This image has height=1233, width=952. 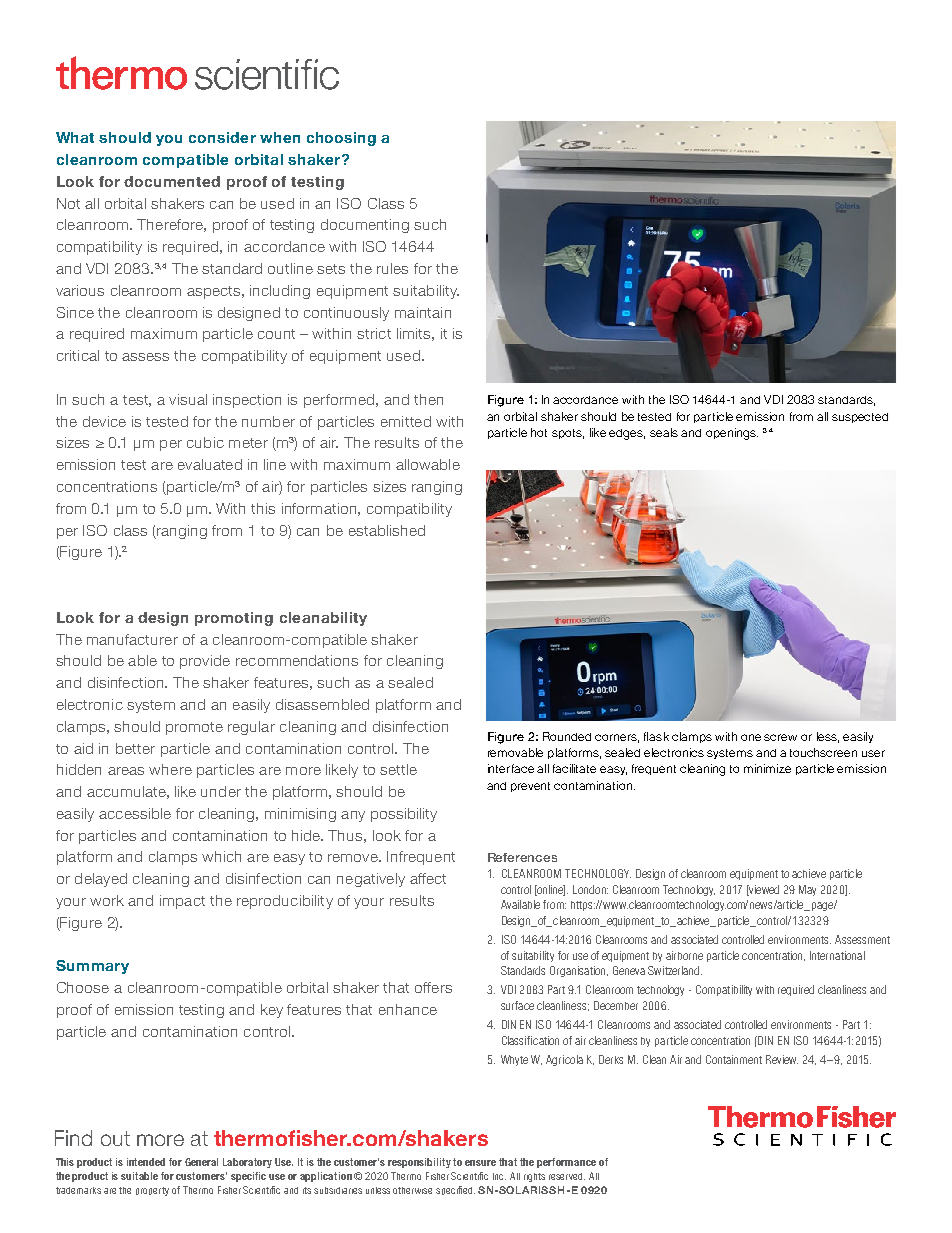 I want to click on suspected, so click(x=860, y=418).
